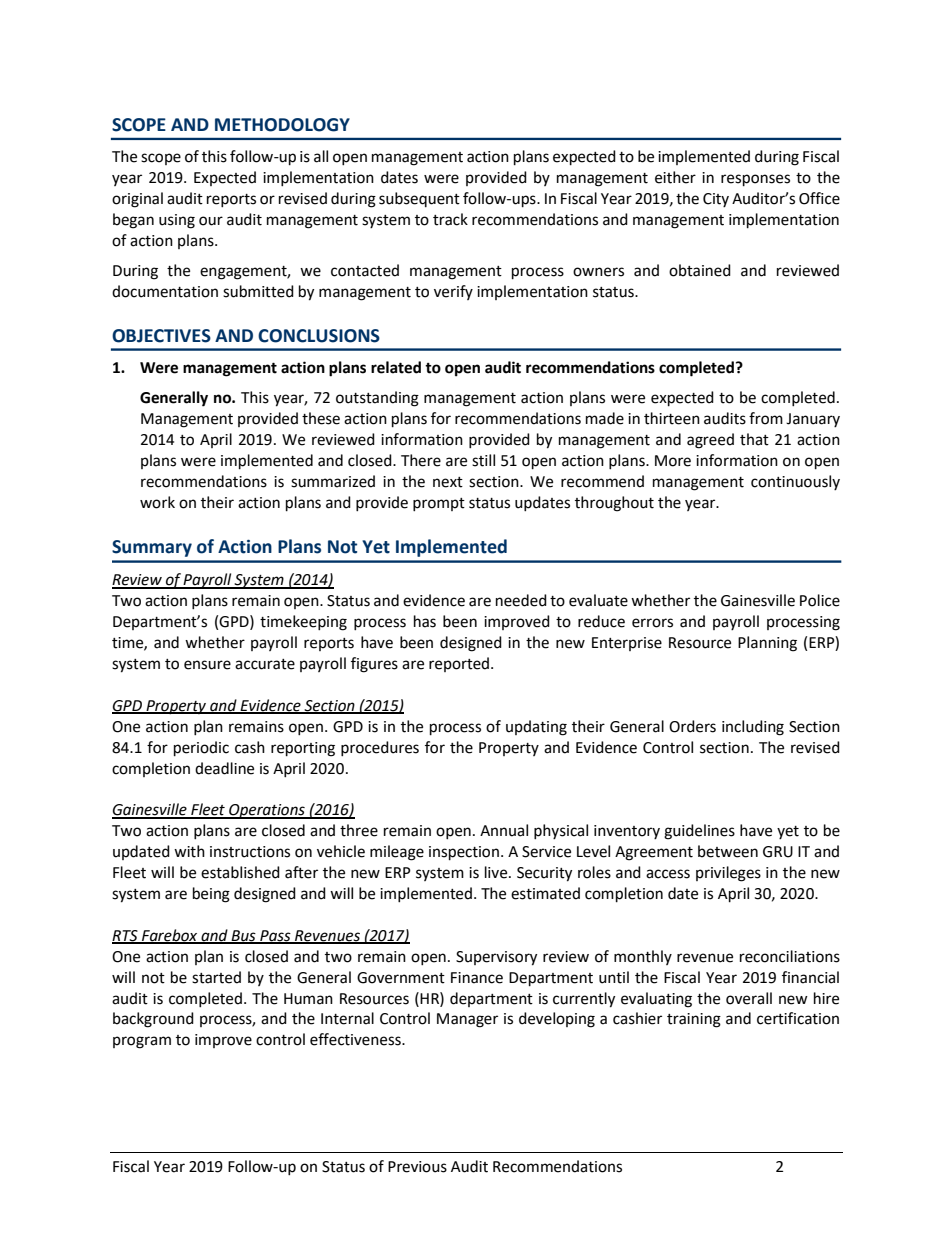  What do you see at coordinates (497, 872) in the document?
I see `live` at bounding box center [497, 872].
